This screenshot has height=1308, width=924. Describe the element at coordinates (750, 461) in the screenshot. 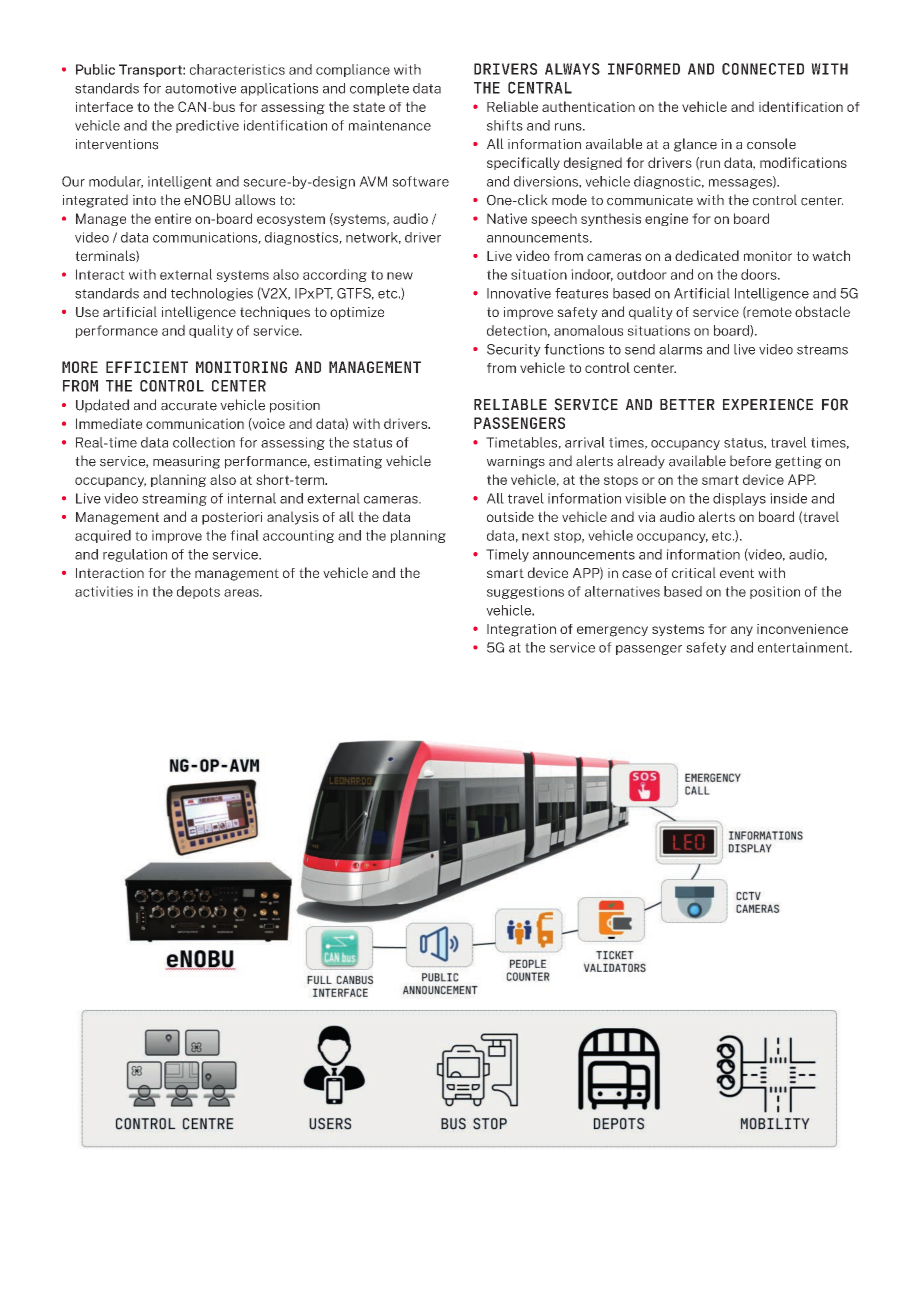

I see `before` at that location.
